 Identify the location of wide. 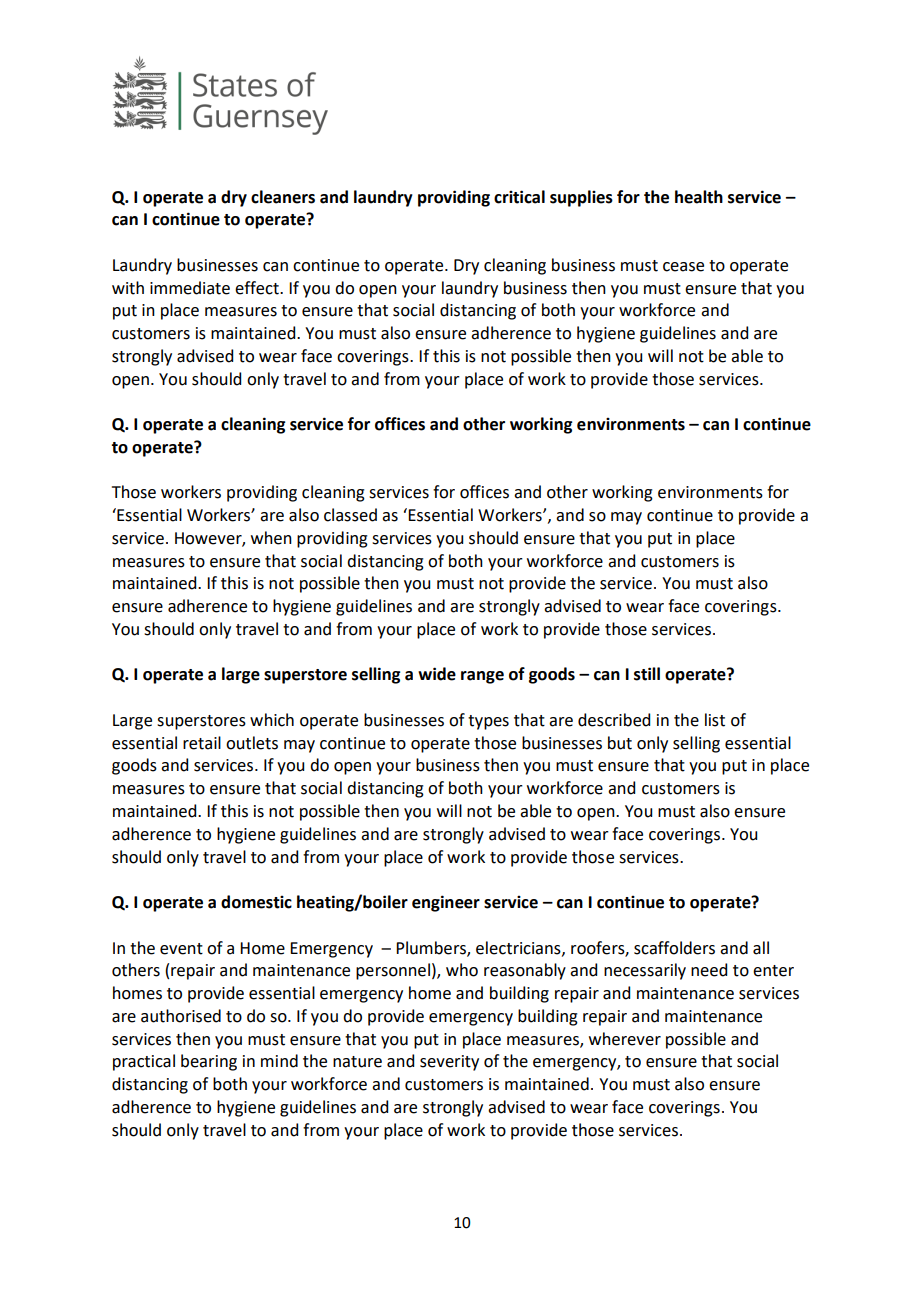
(437, 674).
